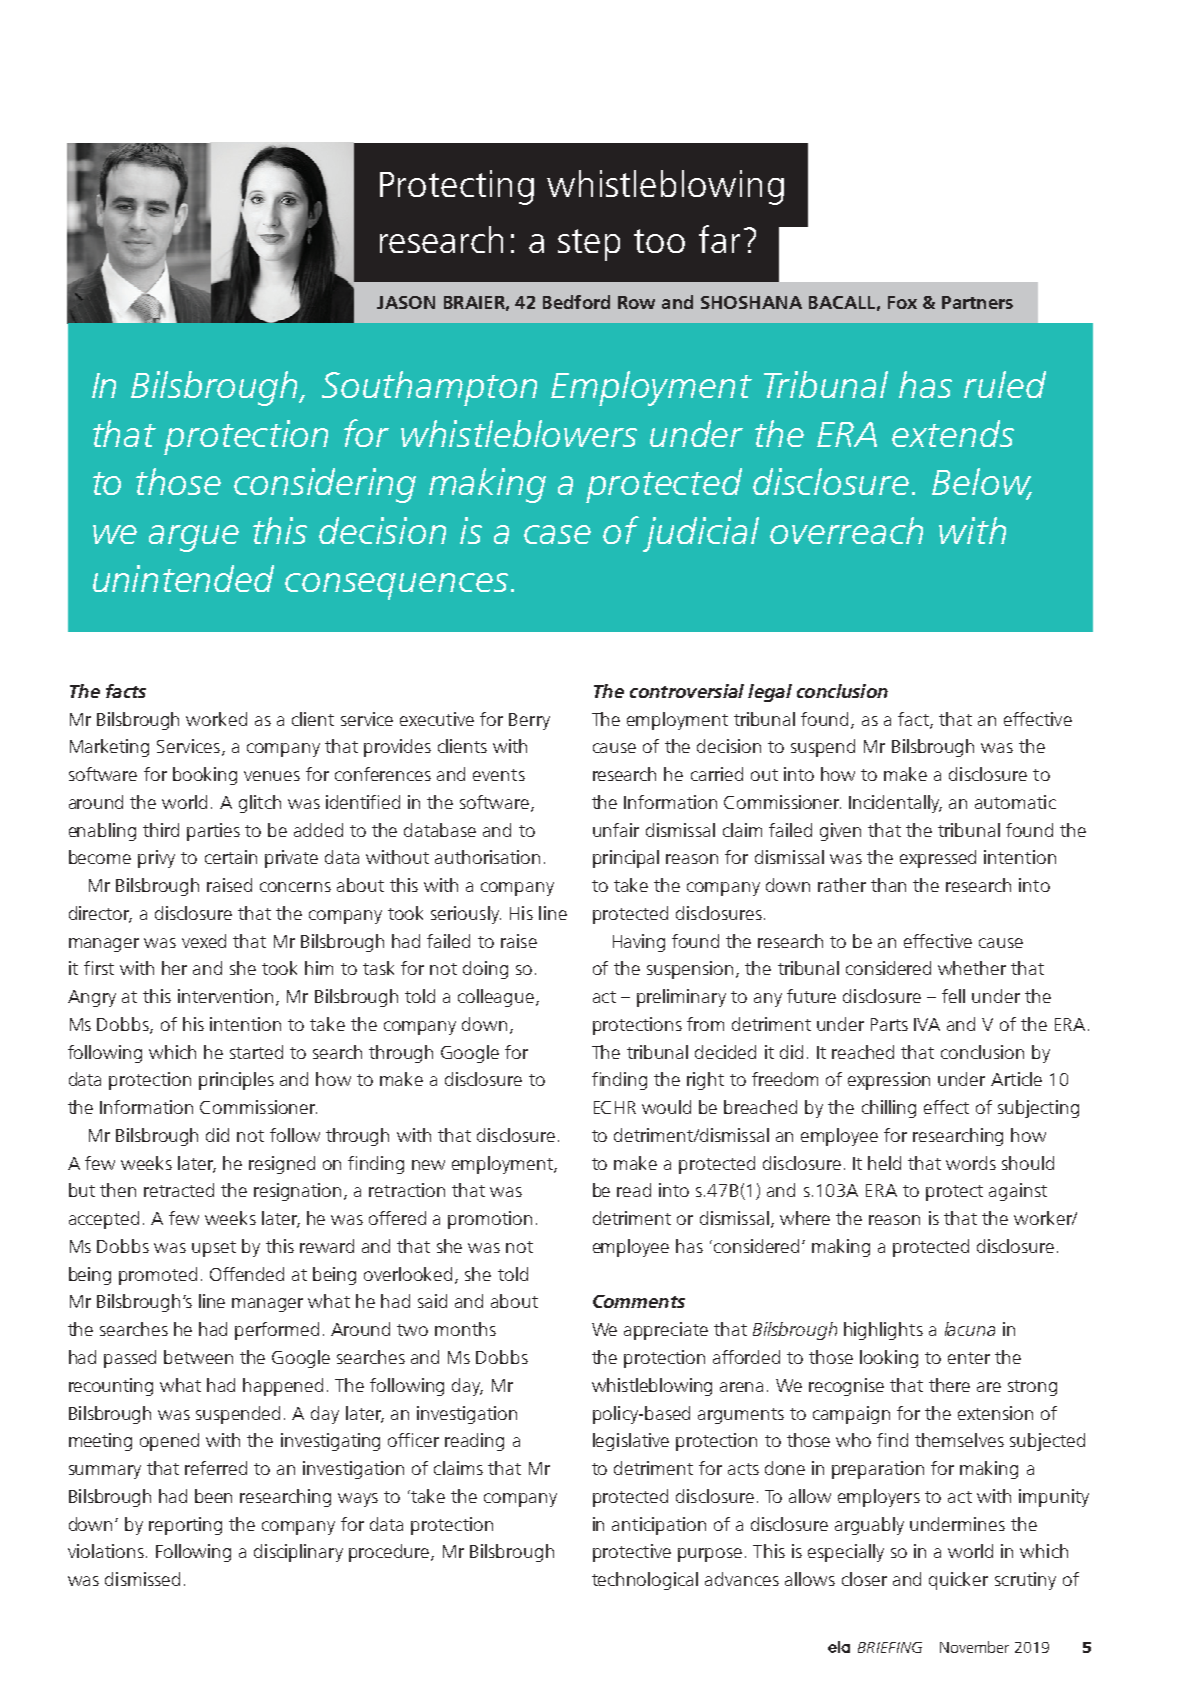  Describe the element at coordinates (406, 302) in the screenshot. I see `JASON` at that location.
